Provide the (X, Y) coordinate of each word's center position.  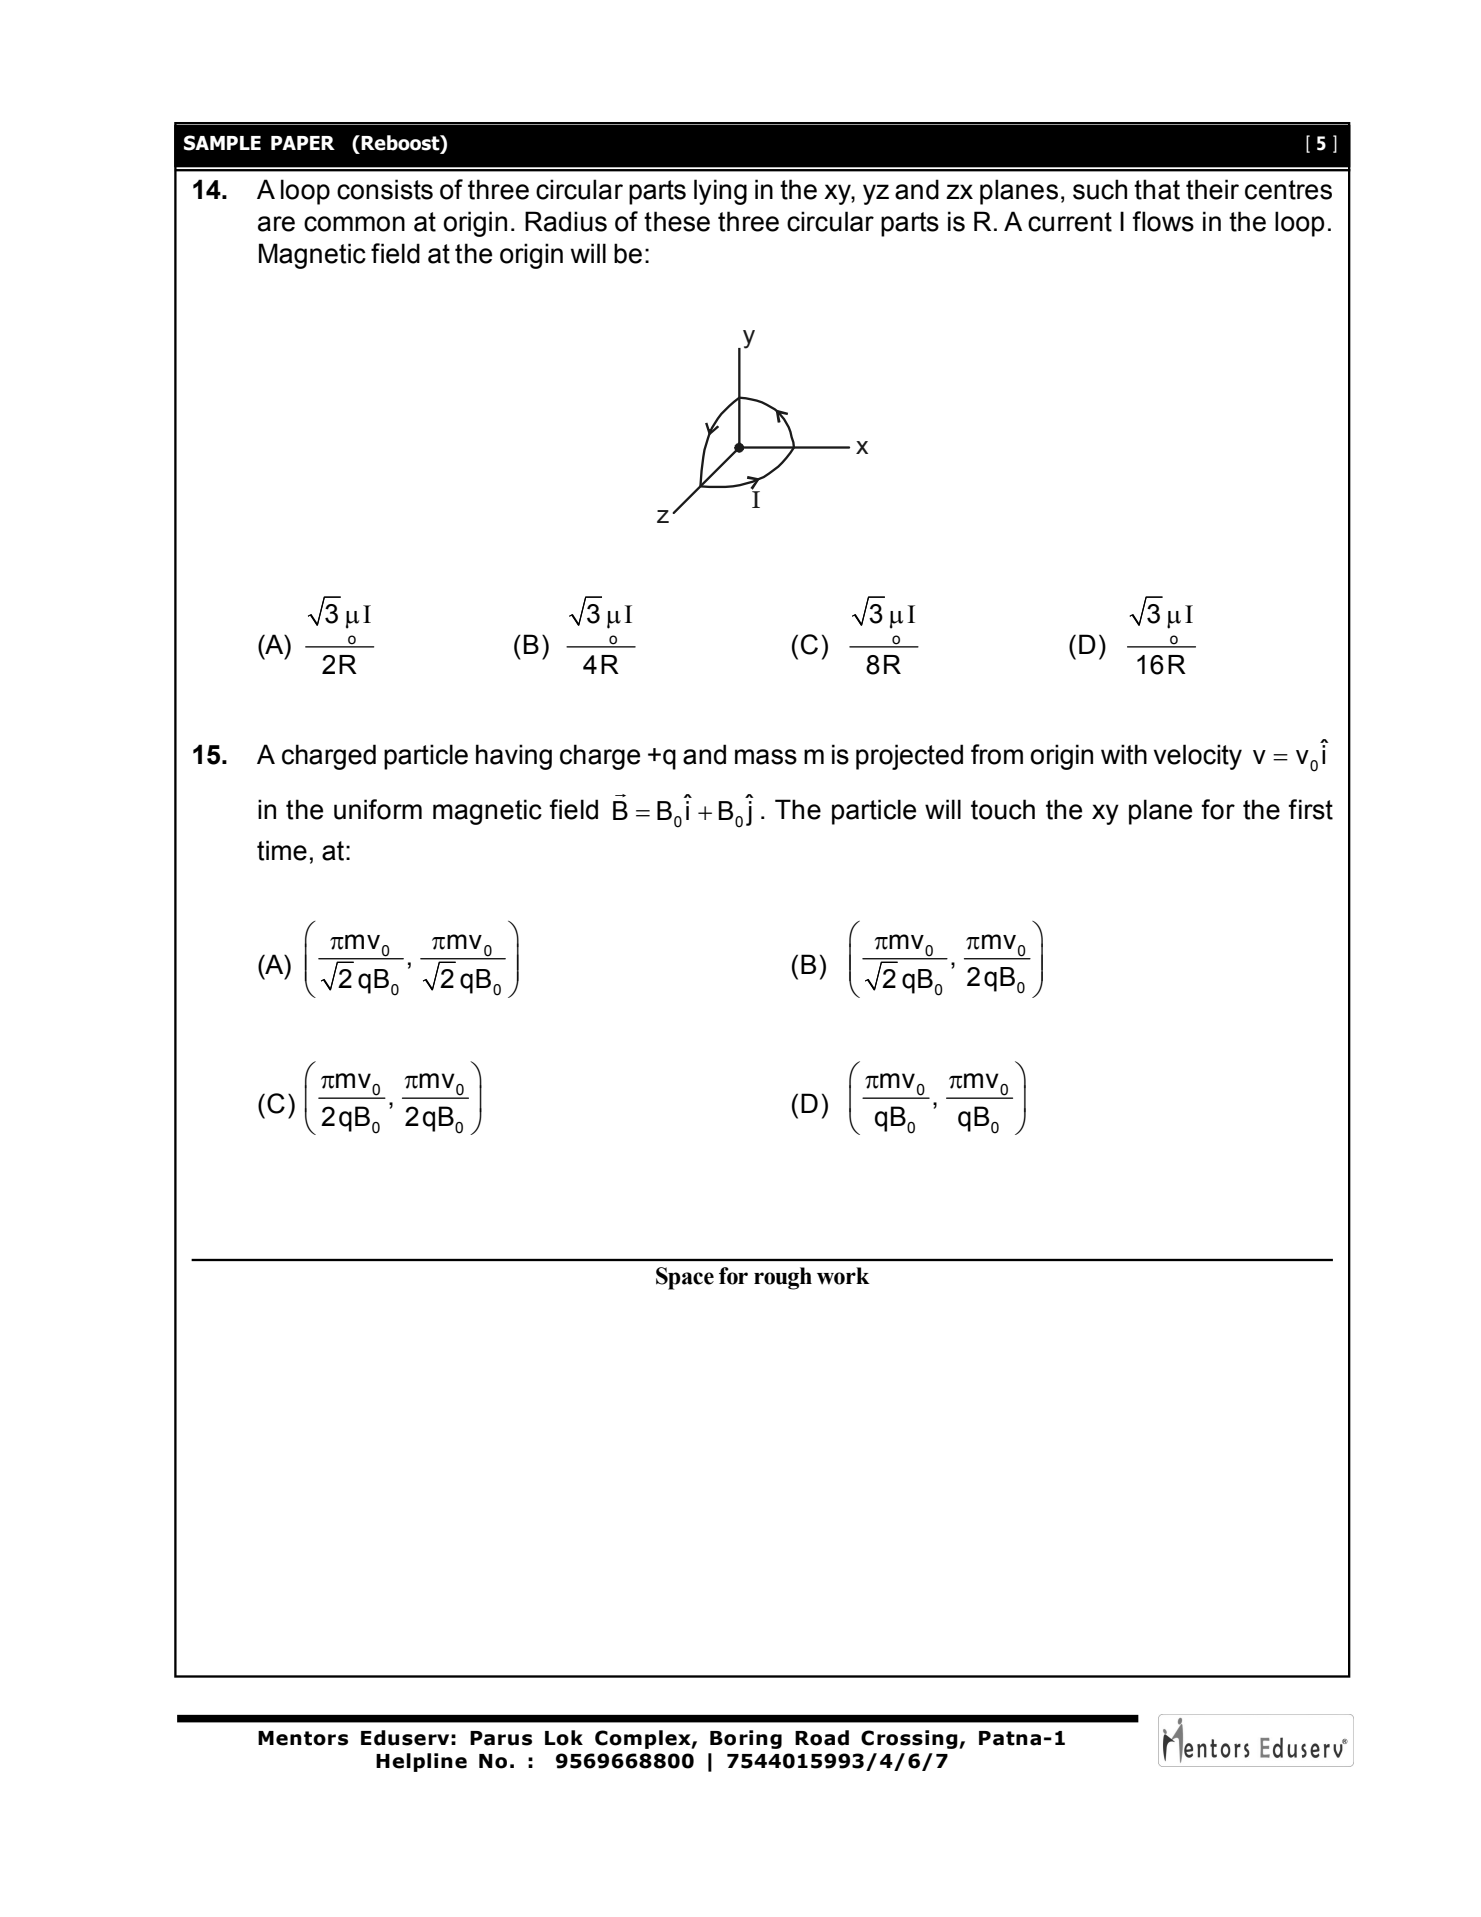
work (843, 1276)
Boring (746, 1739)
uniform (378, 809)
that (1157, 189)
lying (720, 192)
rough (783, 1278)
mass (766, 757)
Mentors (303, 1738)
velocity (1198, 757)
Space (685, 1278)
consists (385, 189)
